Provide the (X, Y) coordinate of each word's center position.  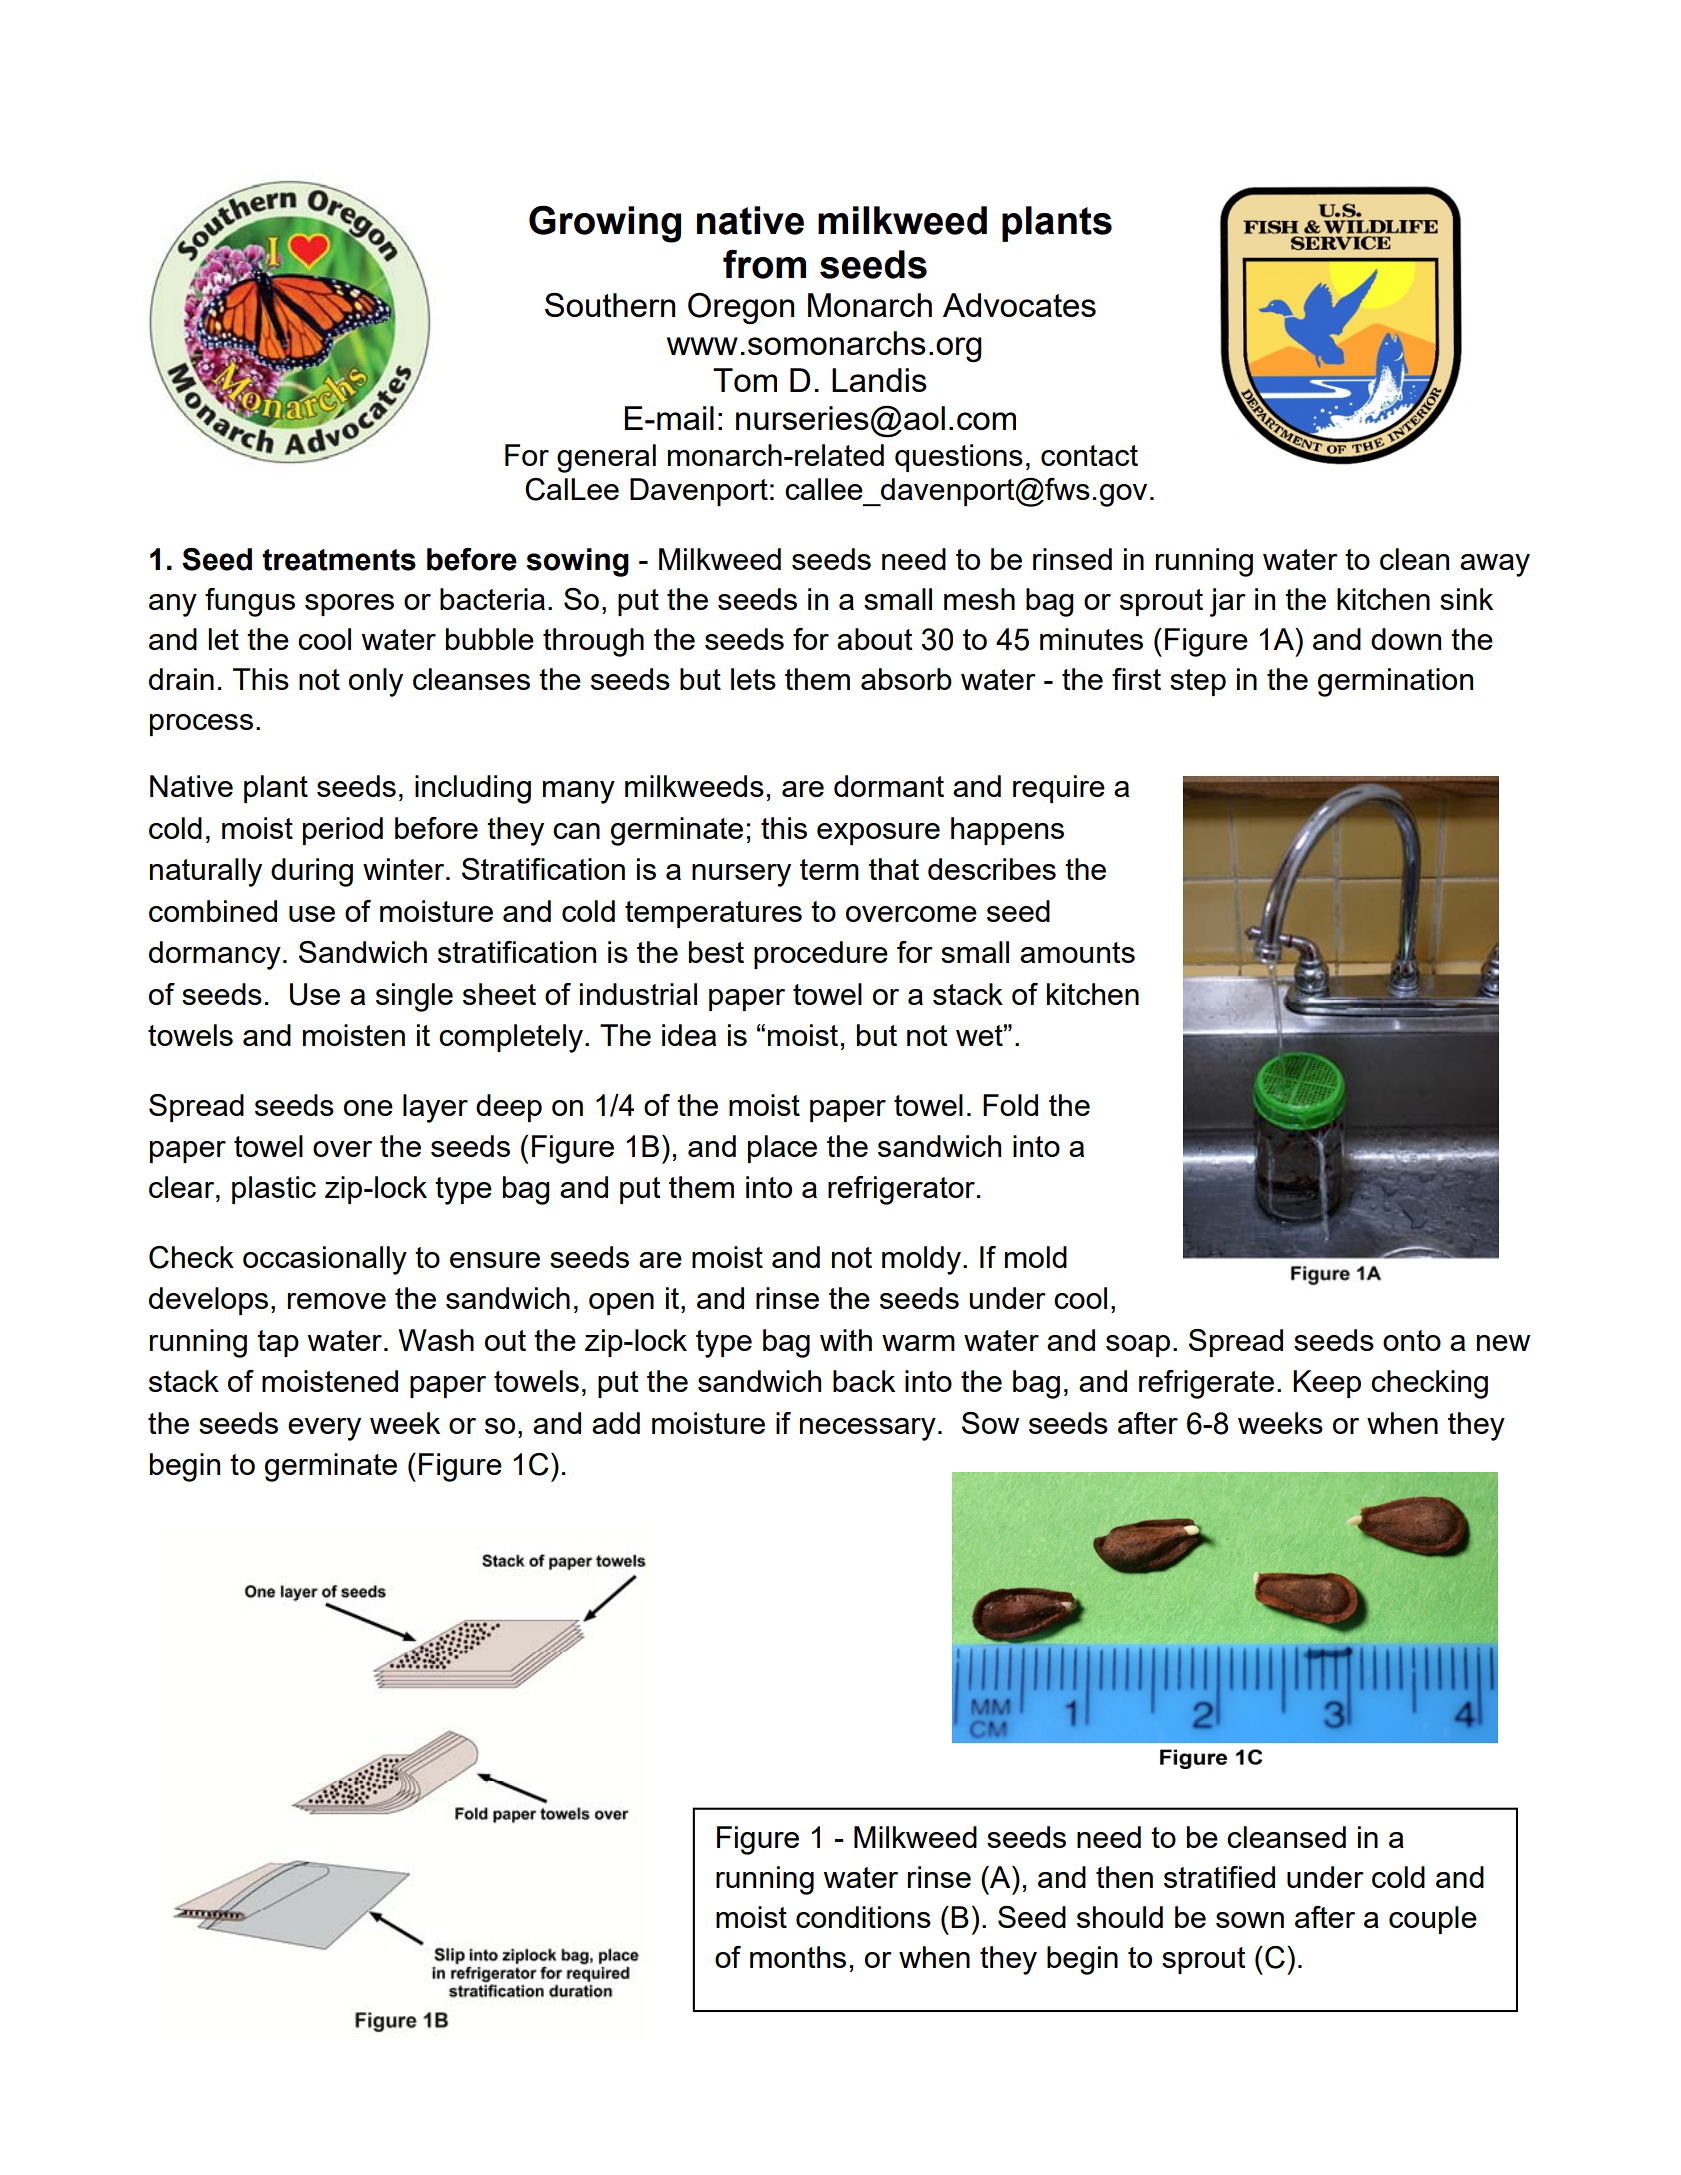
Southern (610, 304)
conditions (863, 1917)
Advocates (1019, 305)
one (368, 1108)
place (782, 1149)
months (798, 1957)
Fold (1010, 1105)
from (764, 264)
